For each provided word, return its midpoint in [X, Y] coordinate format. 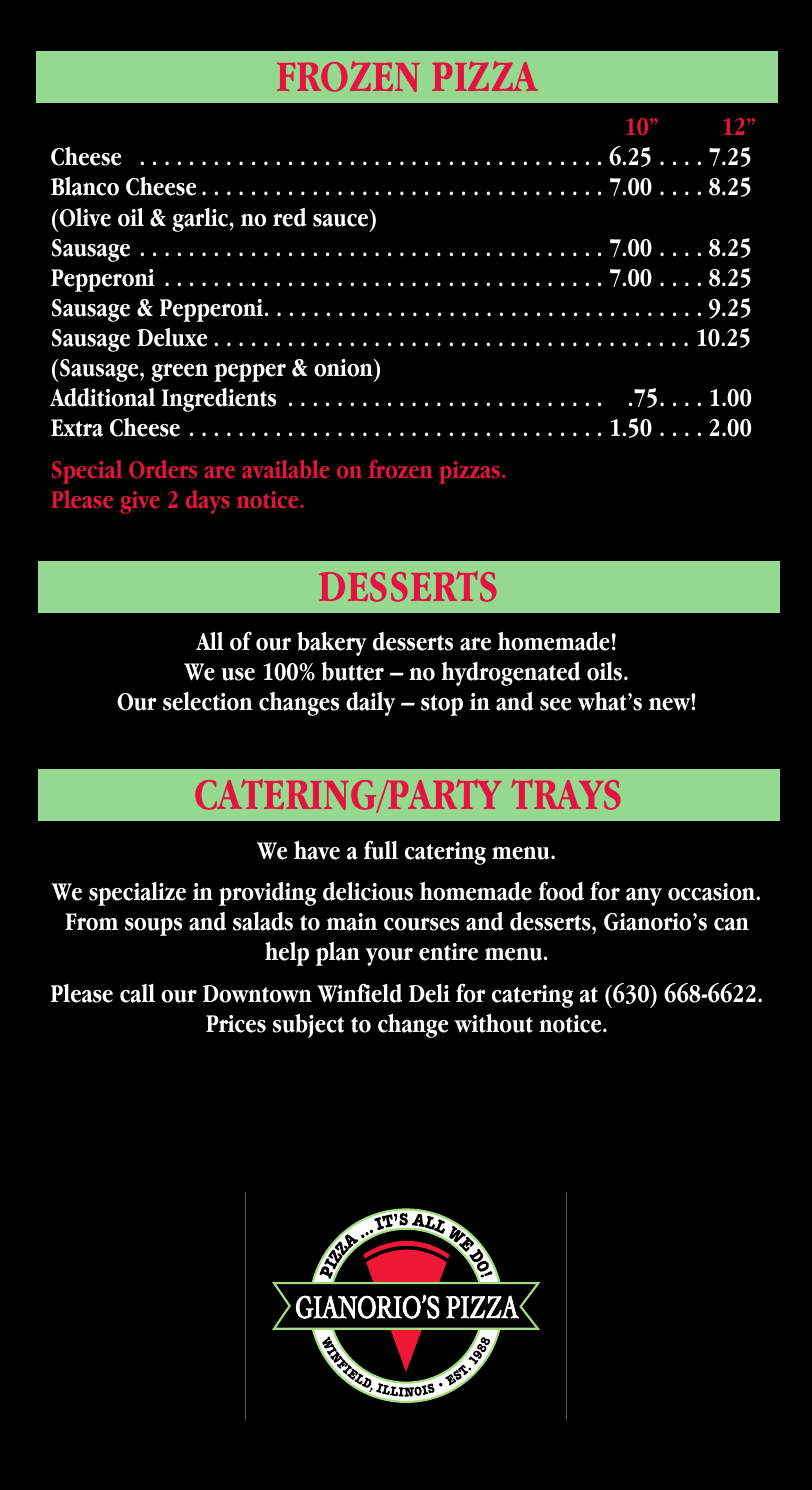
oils [606, 671]
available [285, 469]
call [137, 993]
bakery [332, 644]
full [381, 850]
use [238, 674]
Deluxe [172, 337]
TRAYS [566, 794]
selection [208, 701]
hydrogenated [511, 674]
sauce [340, 220]
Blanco [85, 186]
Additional [102, 397]
